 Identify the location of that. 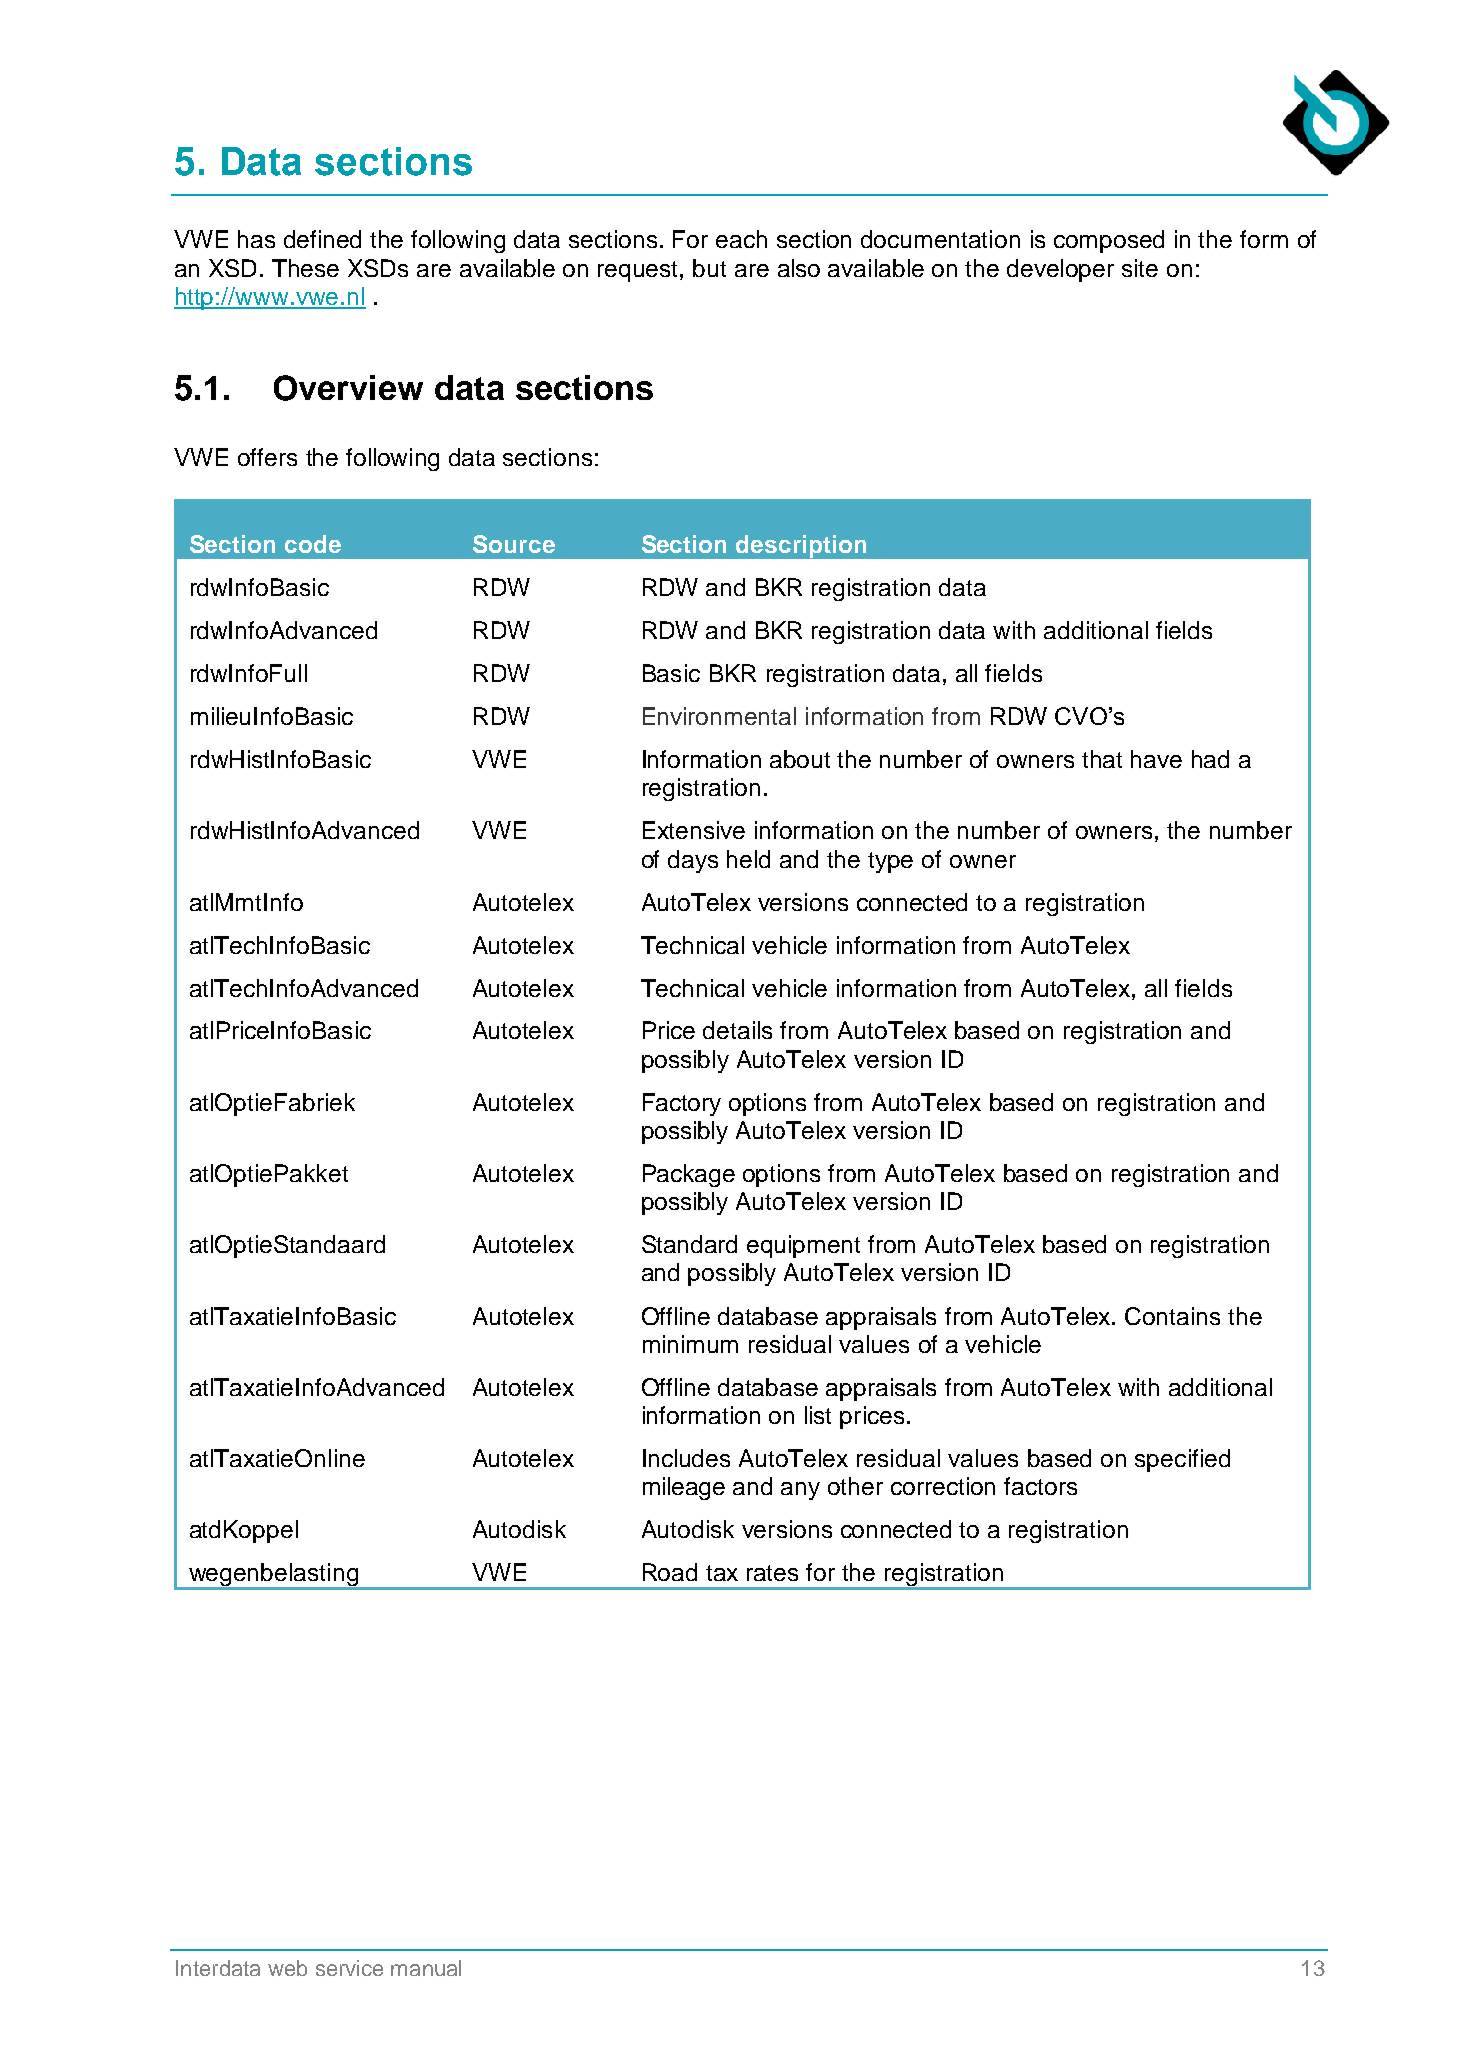
(1102, 759).
